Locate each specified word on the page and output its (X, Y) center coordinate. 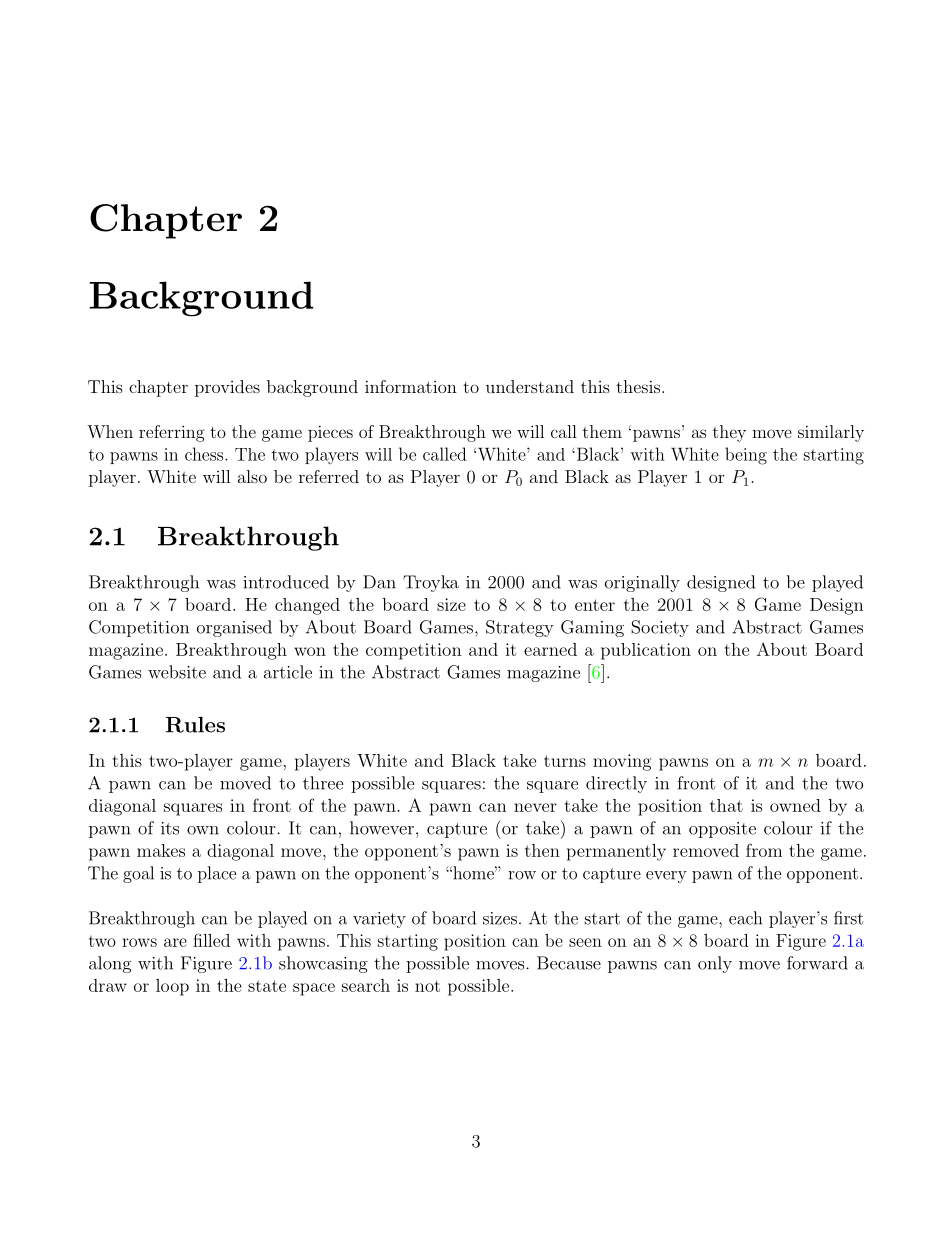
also (252, 476)
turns (565, 761)
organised (234, 628)
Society (660, 628)
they (729, 433)
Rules (195, 724)
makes (161, 850)
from (764, 850)
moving (622, 762)
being (746, 456)
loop (172, 987)
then (542, 850)
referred (329, 476)
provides (227, 388)
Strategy (520, 628)
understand (530, 386)
